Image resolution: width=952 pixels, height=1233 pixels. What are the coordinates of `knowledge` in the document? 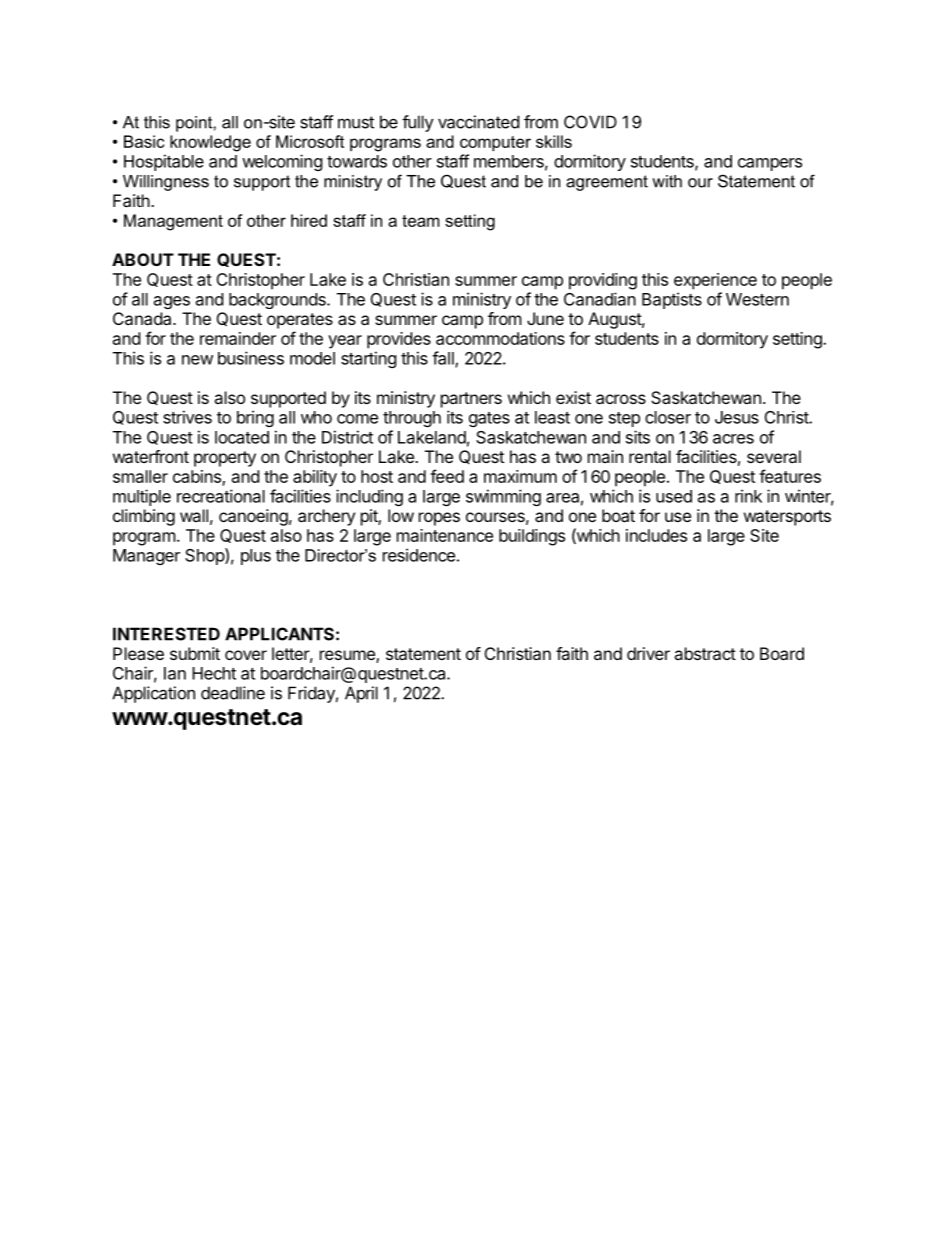 It's located at (210, 143).
